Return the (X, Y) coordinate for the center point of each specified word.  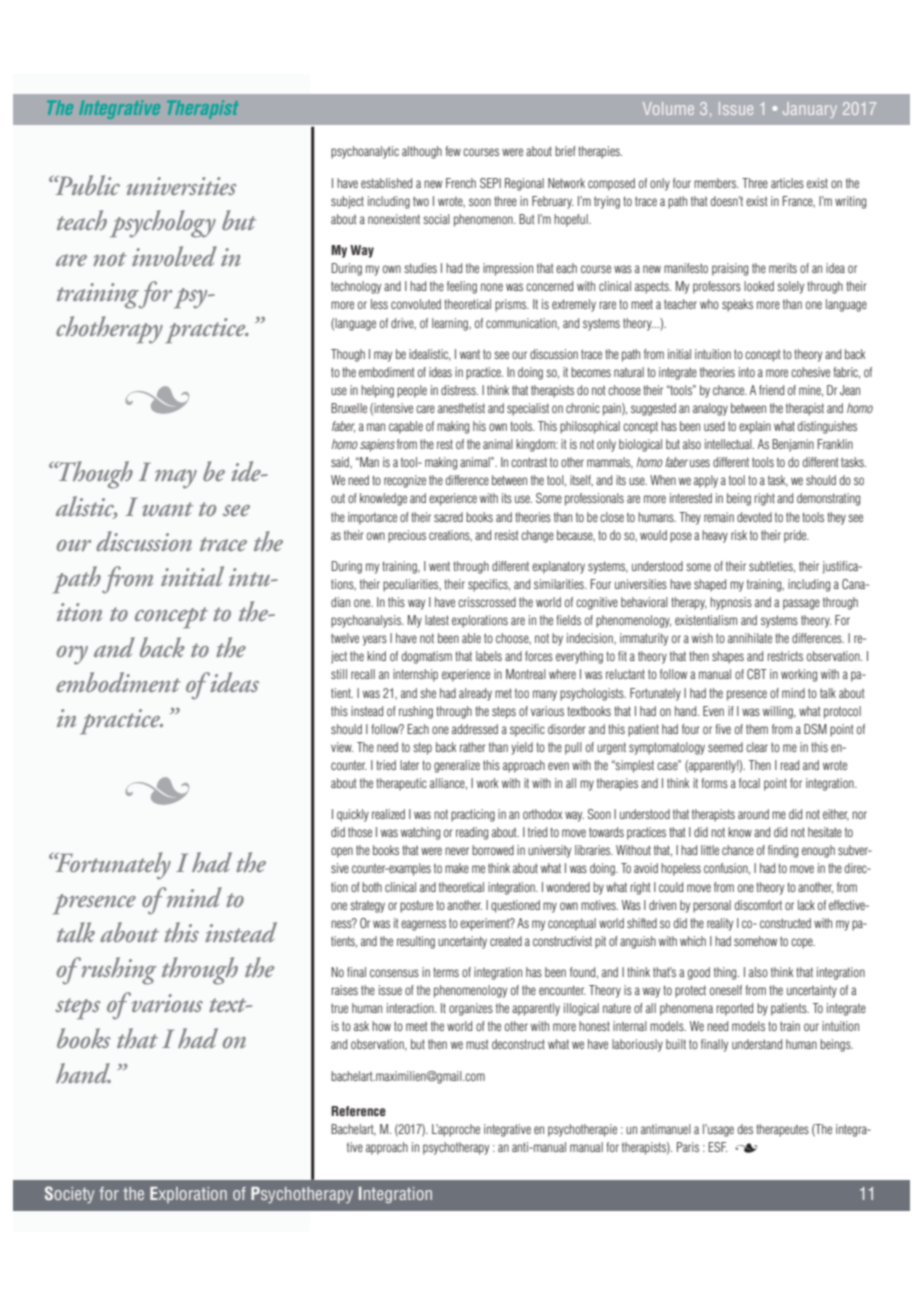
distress (459, 390)
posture (416, 906)
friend (771, 390)
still (339, 674)
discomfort (758, 905)
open (342, 852)
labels (489, 656)
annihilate (750, 638)
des (745, 1129)
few (453, 151)
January (810, 110)
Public (86, 185)
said (341, 462)
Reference (358, 1111)
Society (69, 1194)
